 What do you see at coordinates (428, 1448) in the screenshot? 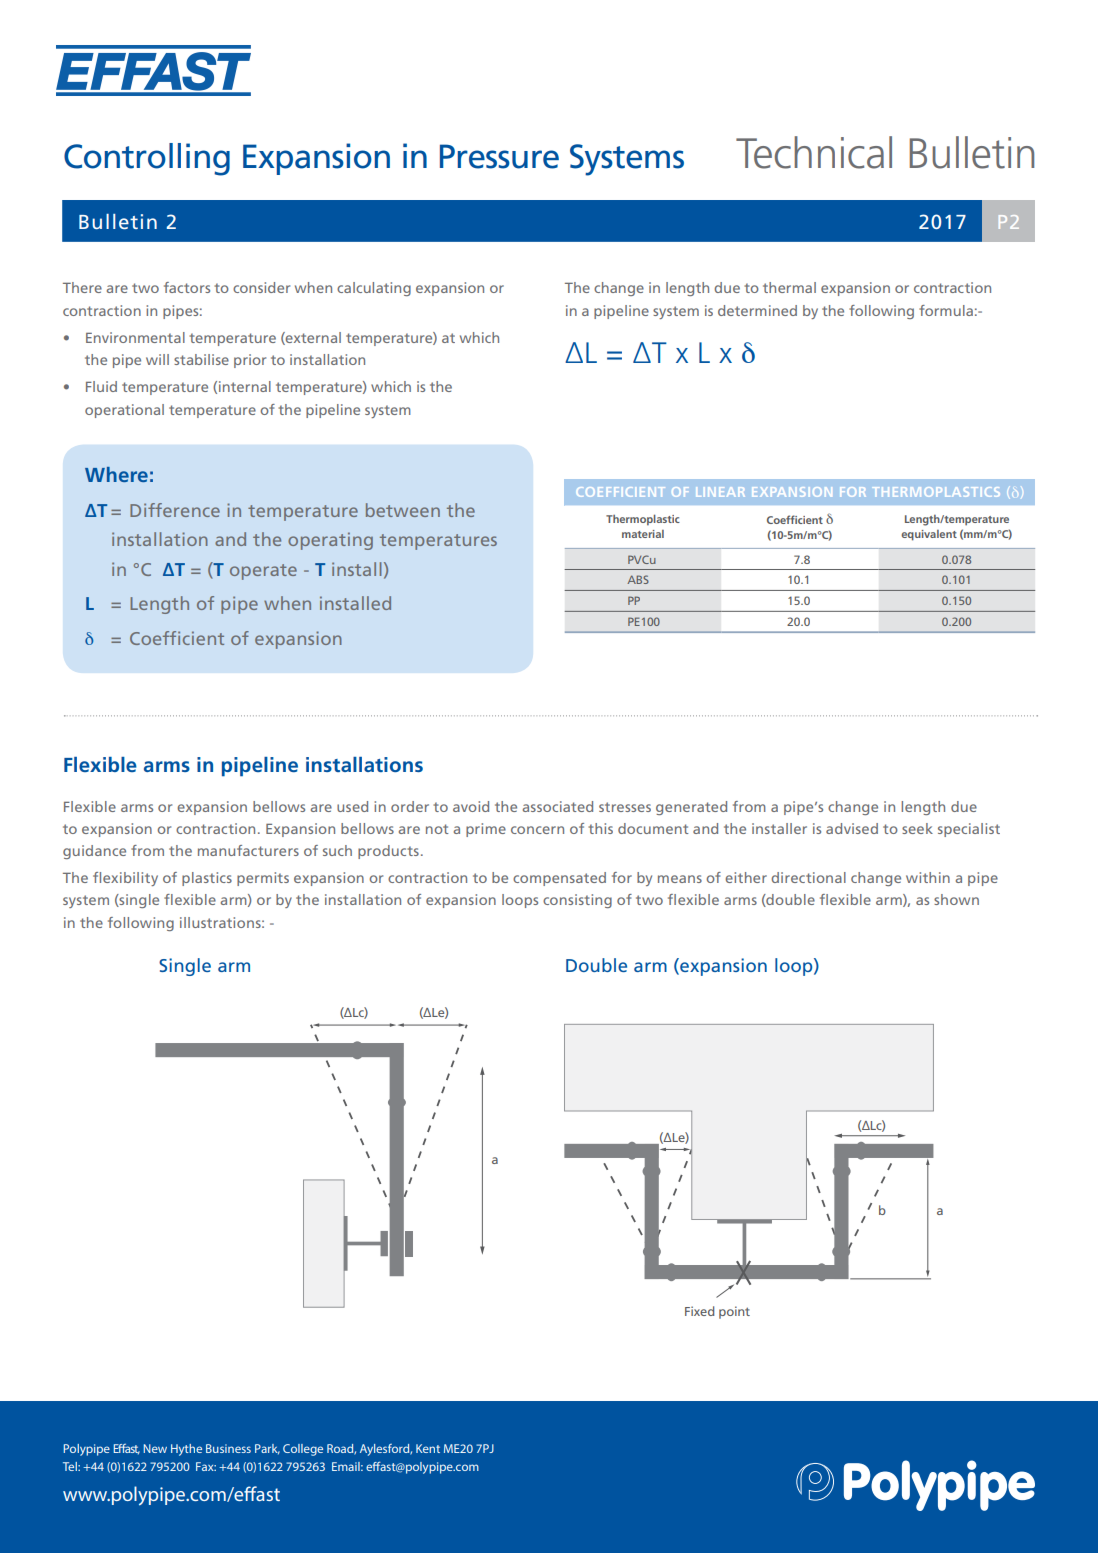
I see `Kent` at bounding box center [428, 1448].
